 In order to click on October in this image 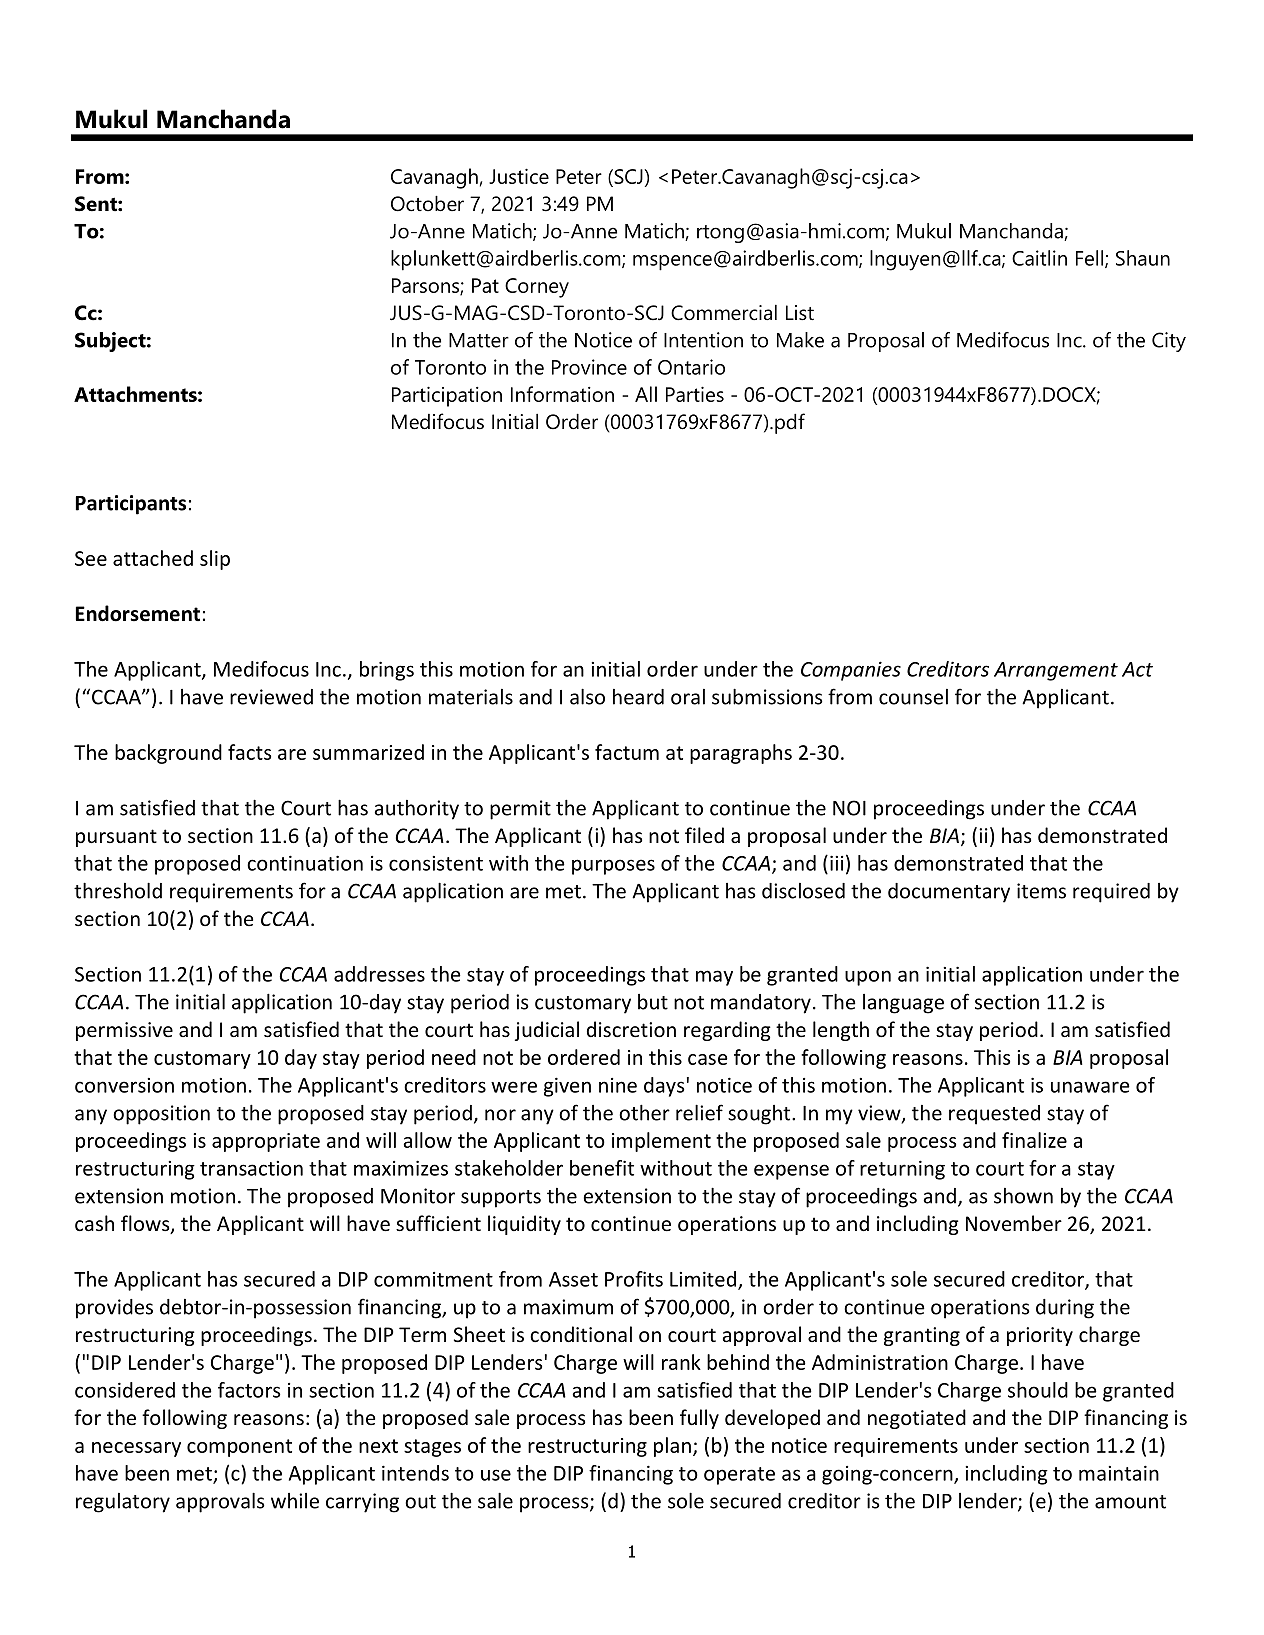, I will do `click(427, 204)`.
